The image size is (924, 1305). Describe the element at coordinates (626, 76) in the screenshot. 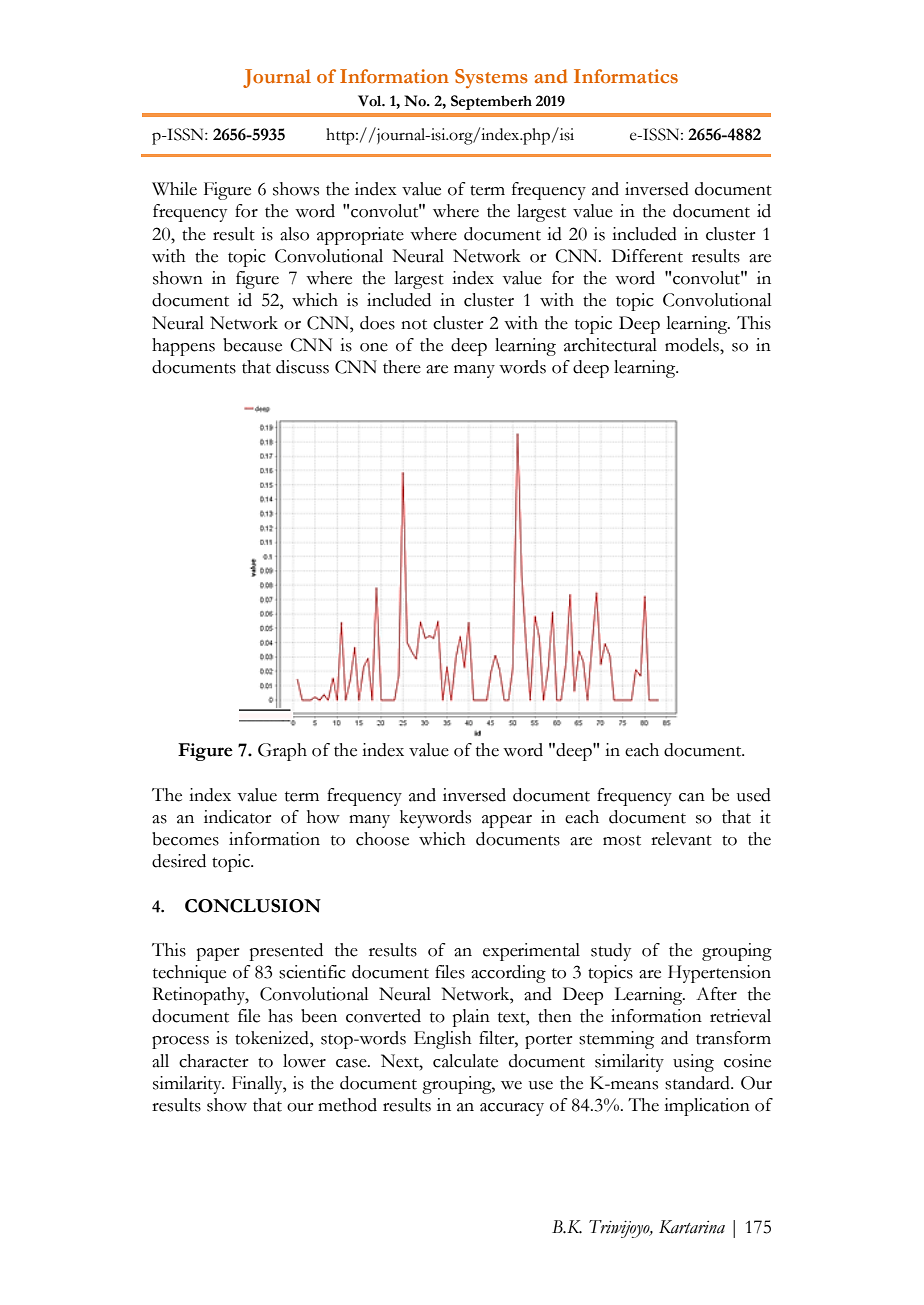

I see `Informatics` at that location.
